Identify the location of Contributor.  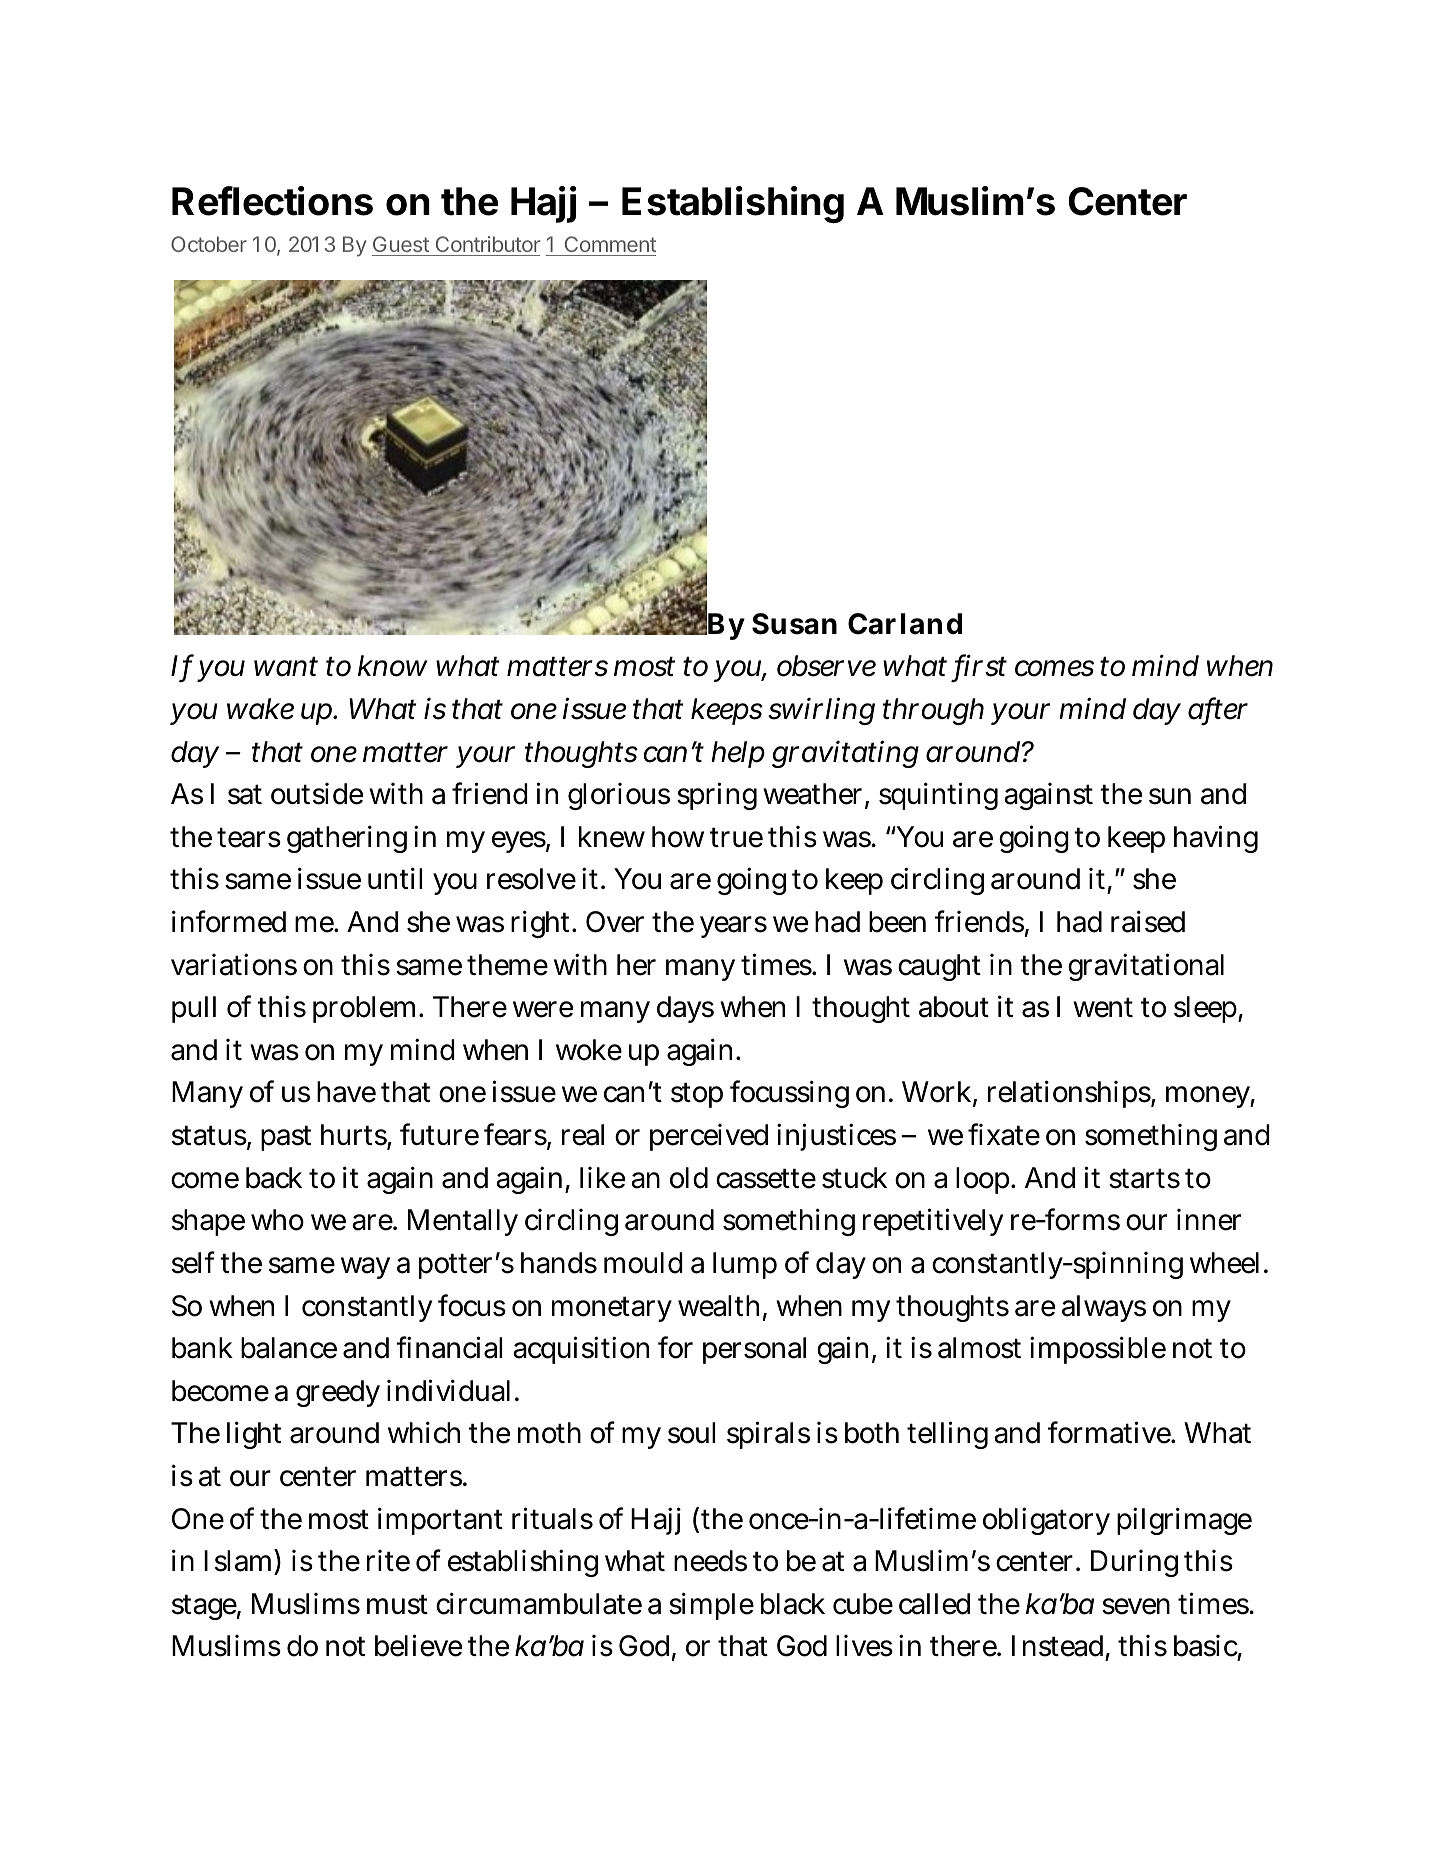
(488, 244).
